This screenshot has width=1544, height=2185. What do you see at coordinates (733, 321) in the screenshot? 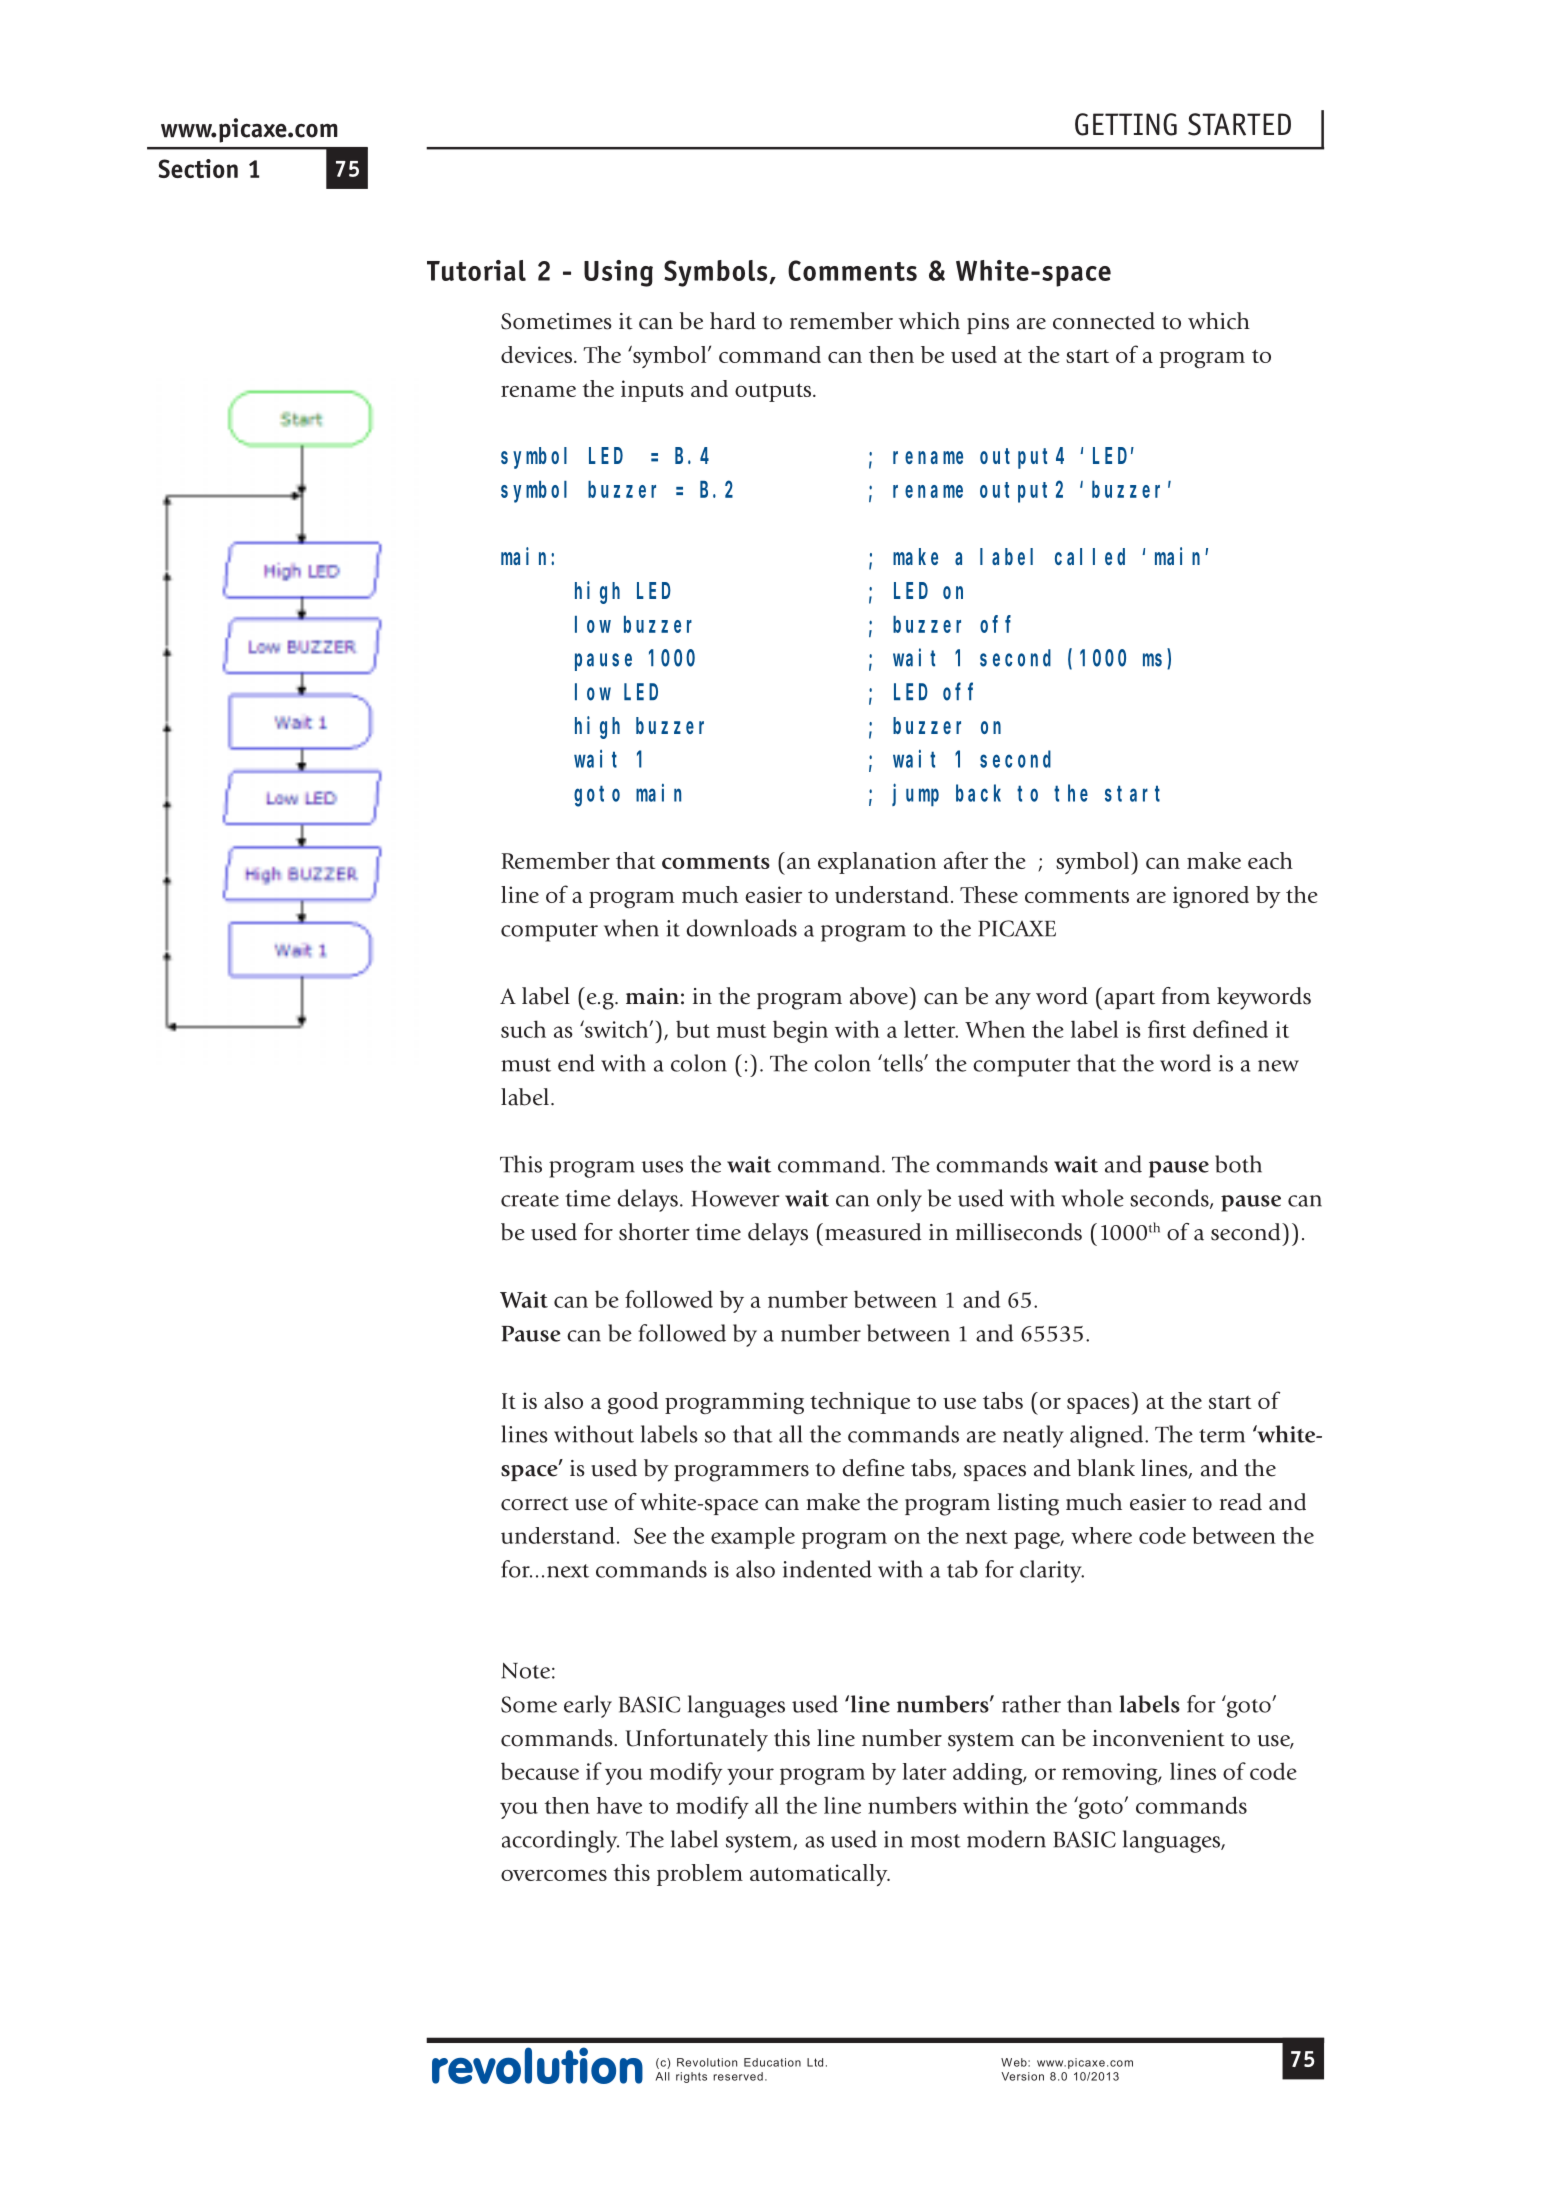
I see `hard` at bounding box center [733, 321].
